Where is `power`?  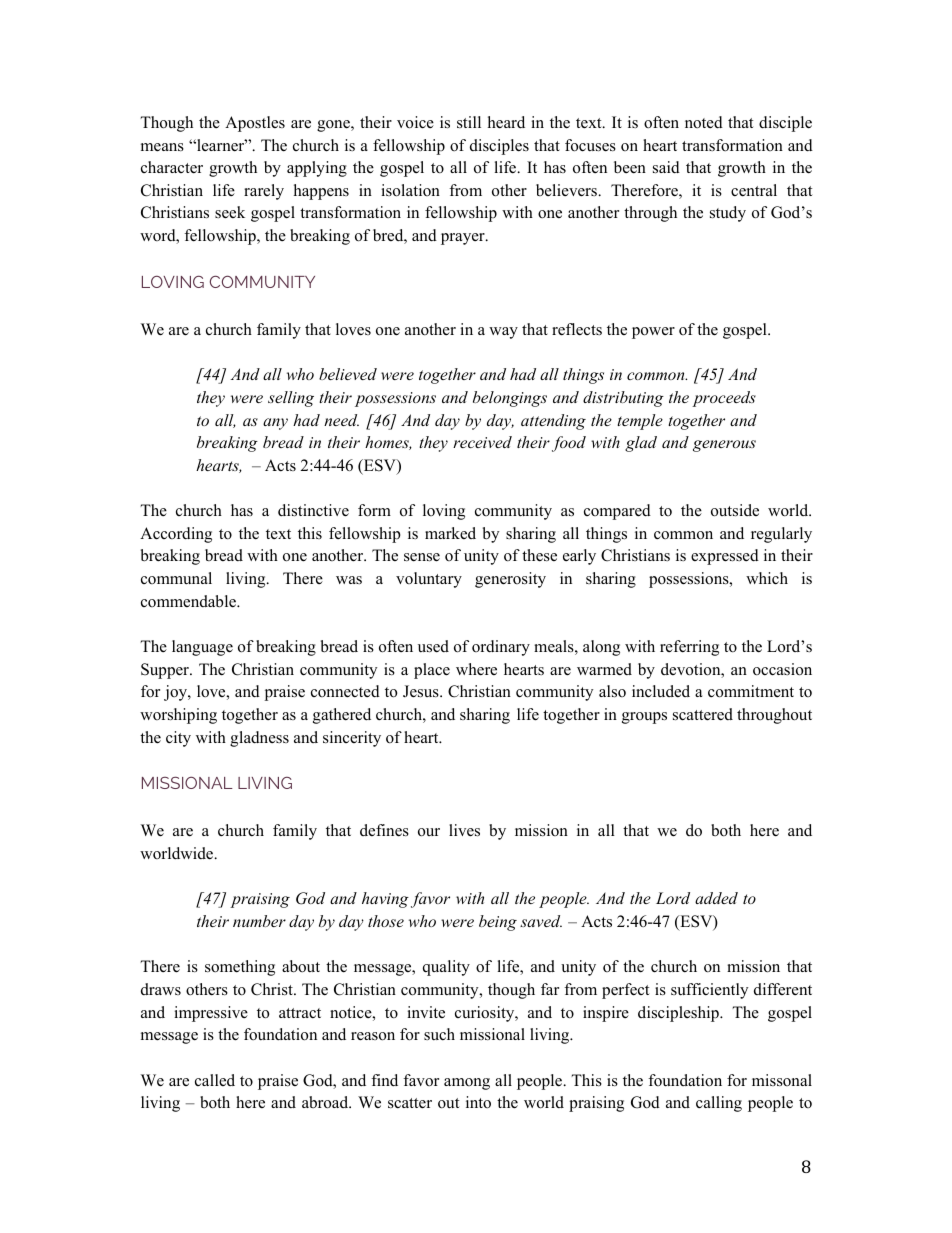 power is located at coordinates (653, 333).
